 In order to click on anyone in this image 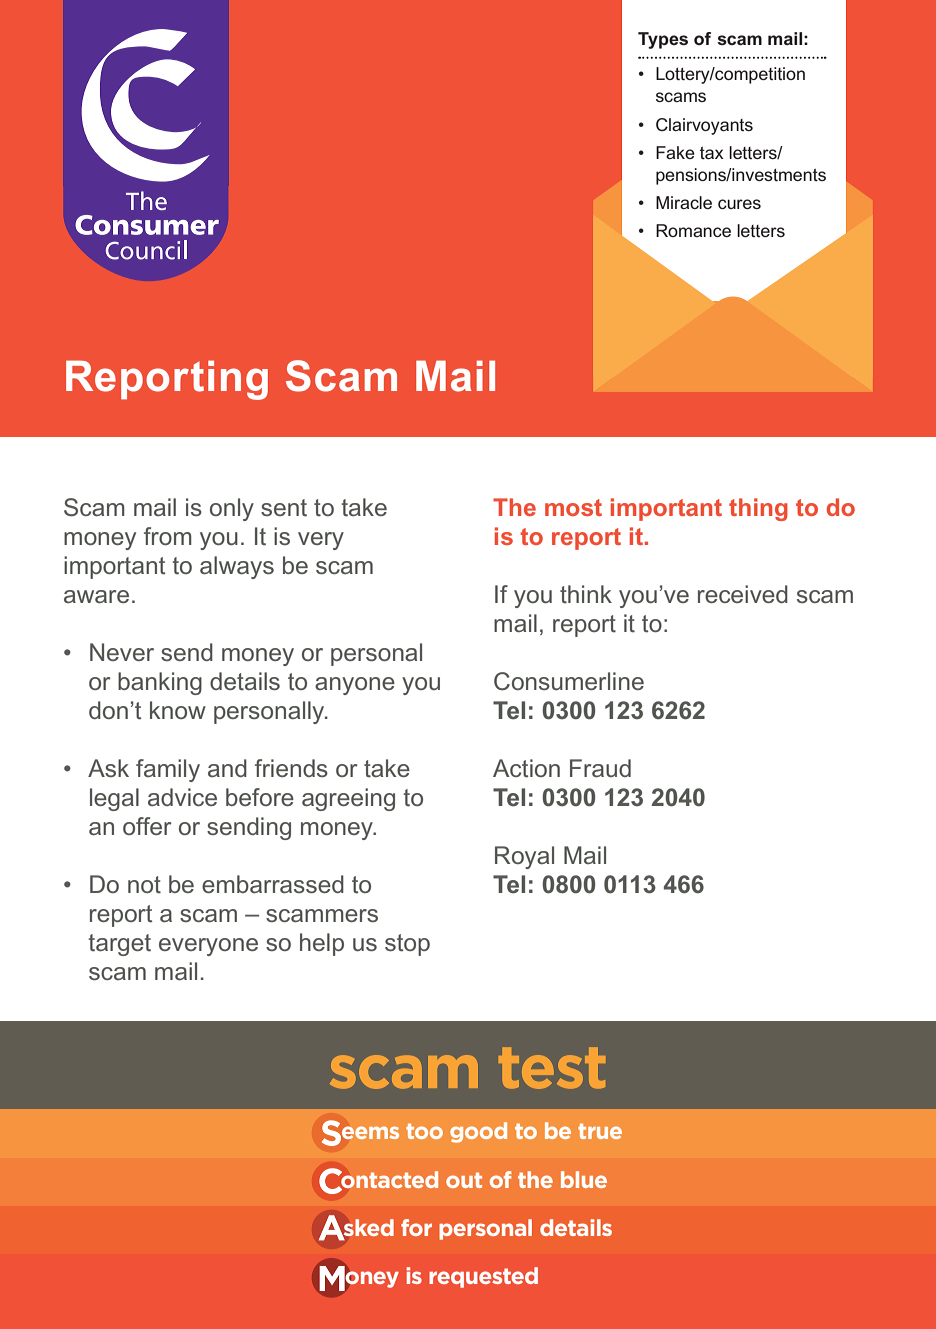, I will do `click(355, 686)`.
